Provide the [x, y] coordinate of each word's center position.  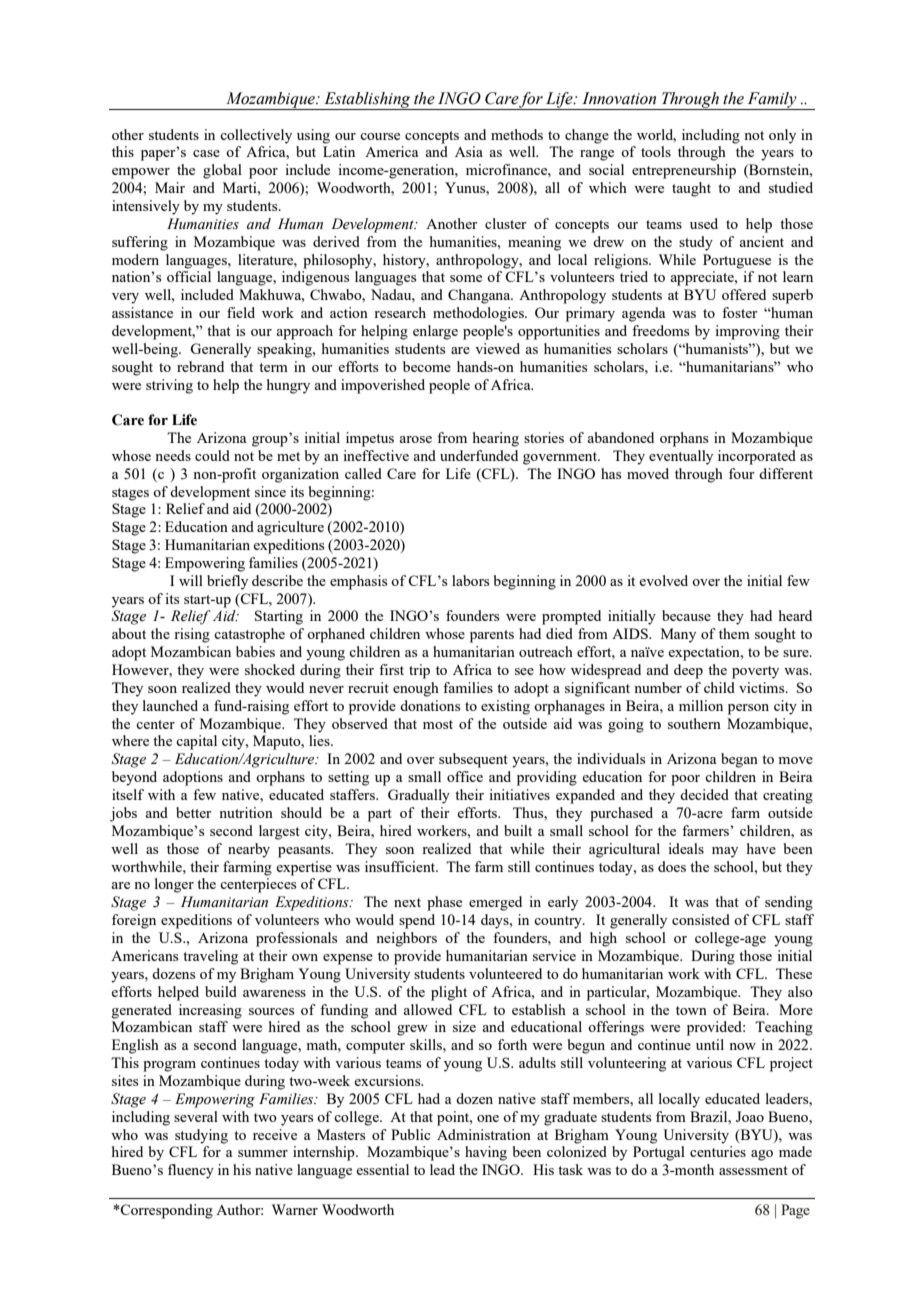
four [742, 473]
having [486, 1153]
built [518, 830]
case [206, 153]
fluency [191, 1171]
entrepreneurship [684, 171]
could [212, 455]
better [194, 812]
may [725, 852]
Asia [469, 151]
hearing [496, 439]
